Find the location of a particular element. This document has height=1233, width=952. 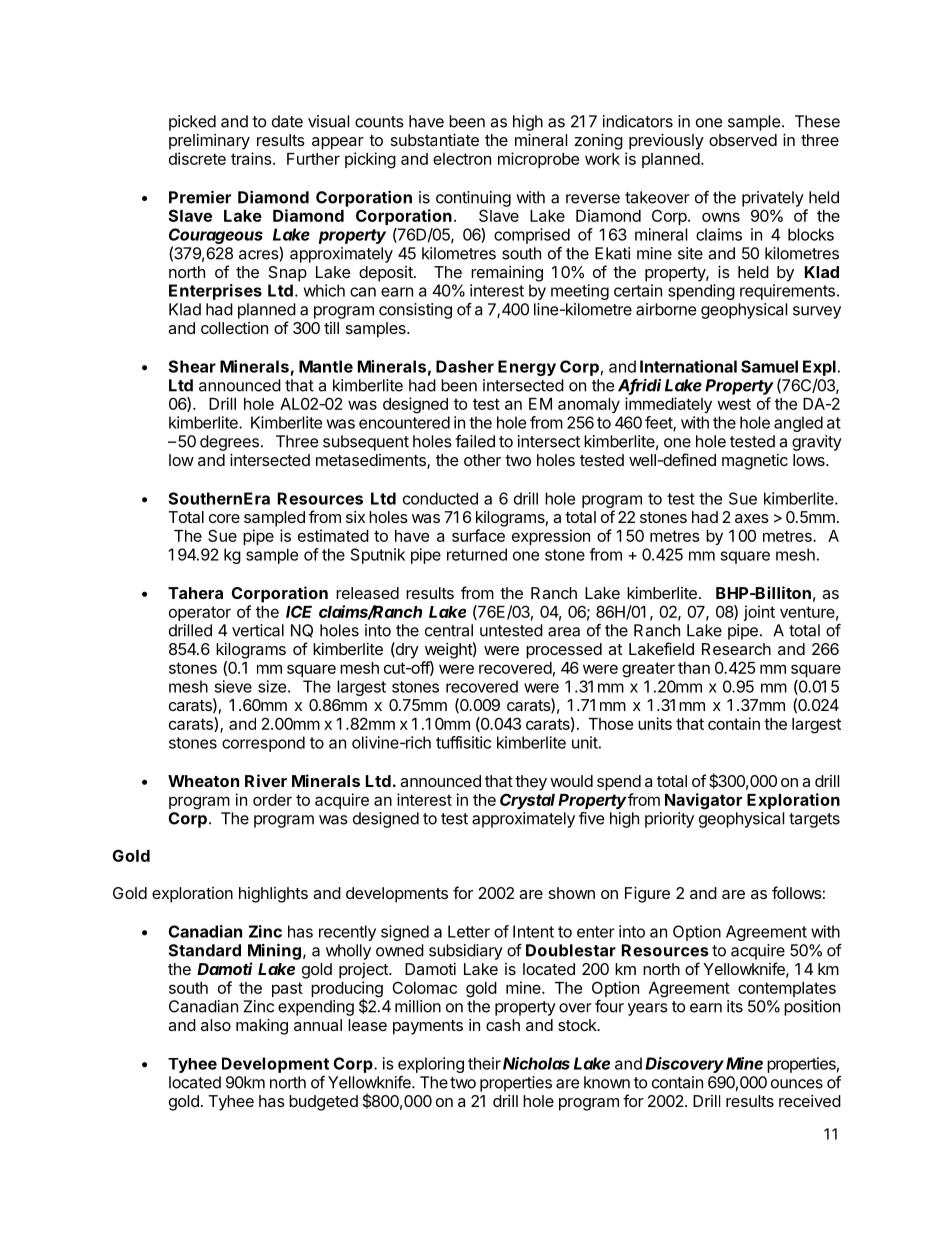

making is located at coordinates (262, 1027).
